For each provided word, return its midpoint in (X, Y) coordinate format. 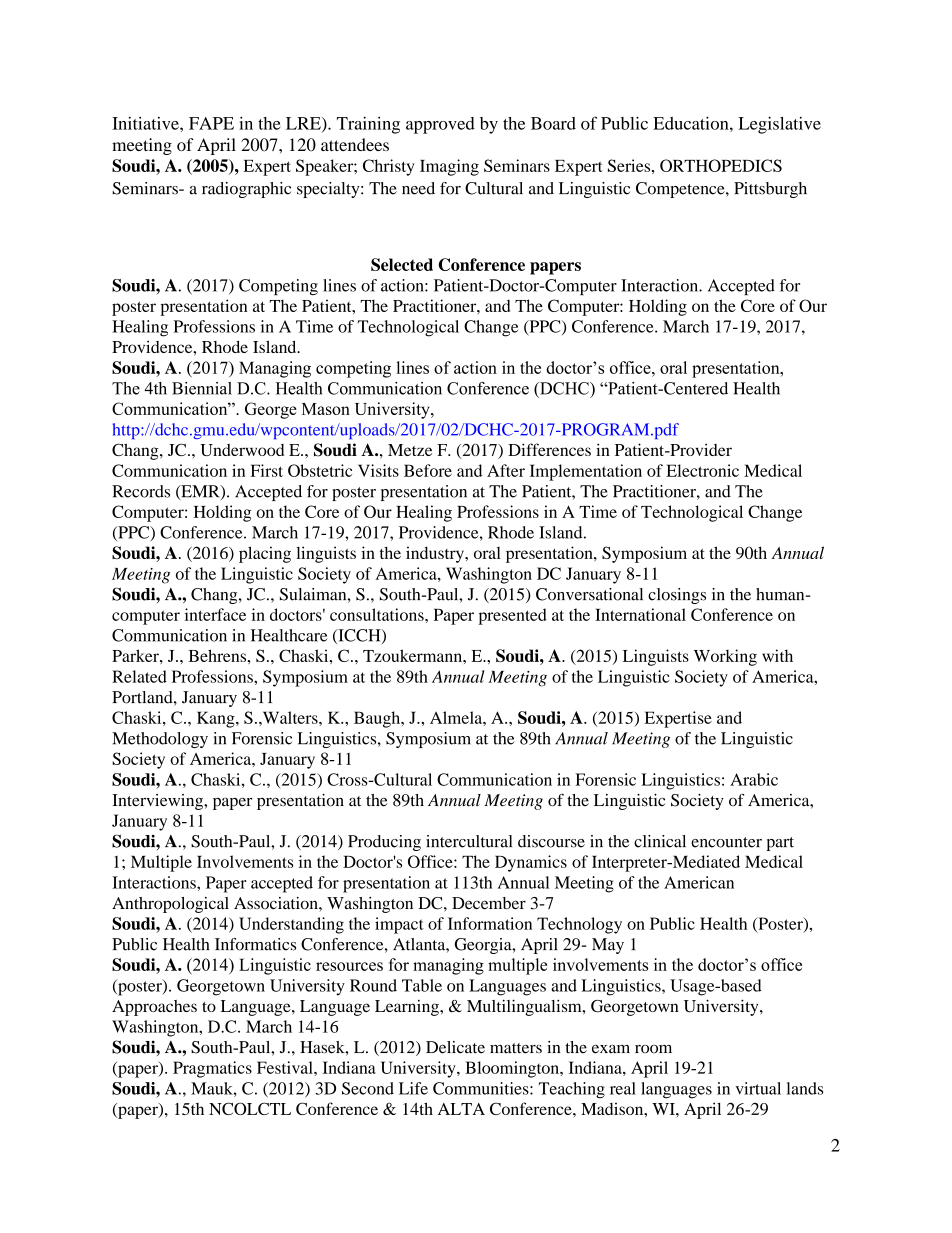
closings (677, 596)
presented (513, 616)
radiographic (246, 190)
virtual (758, 1088)
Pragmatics (212, 1069)
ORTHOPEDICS (721, 165)
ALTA (461, 1109)
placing (265, 554)
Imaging (449, 167)
